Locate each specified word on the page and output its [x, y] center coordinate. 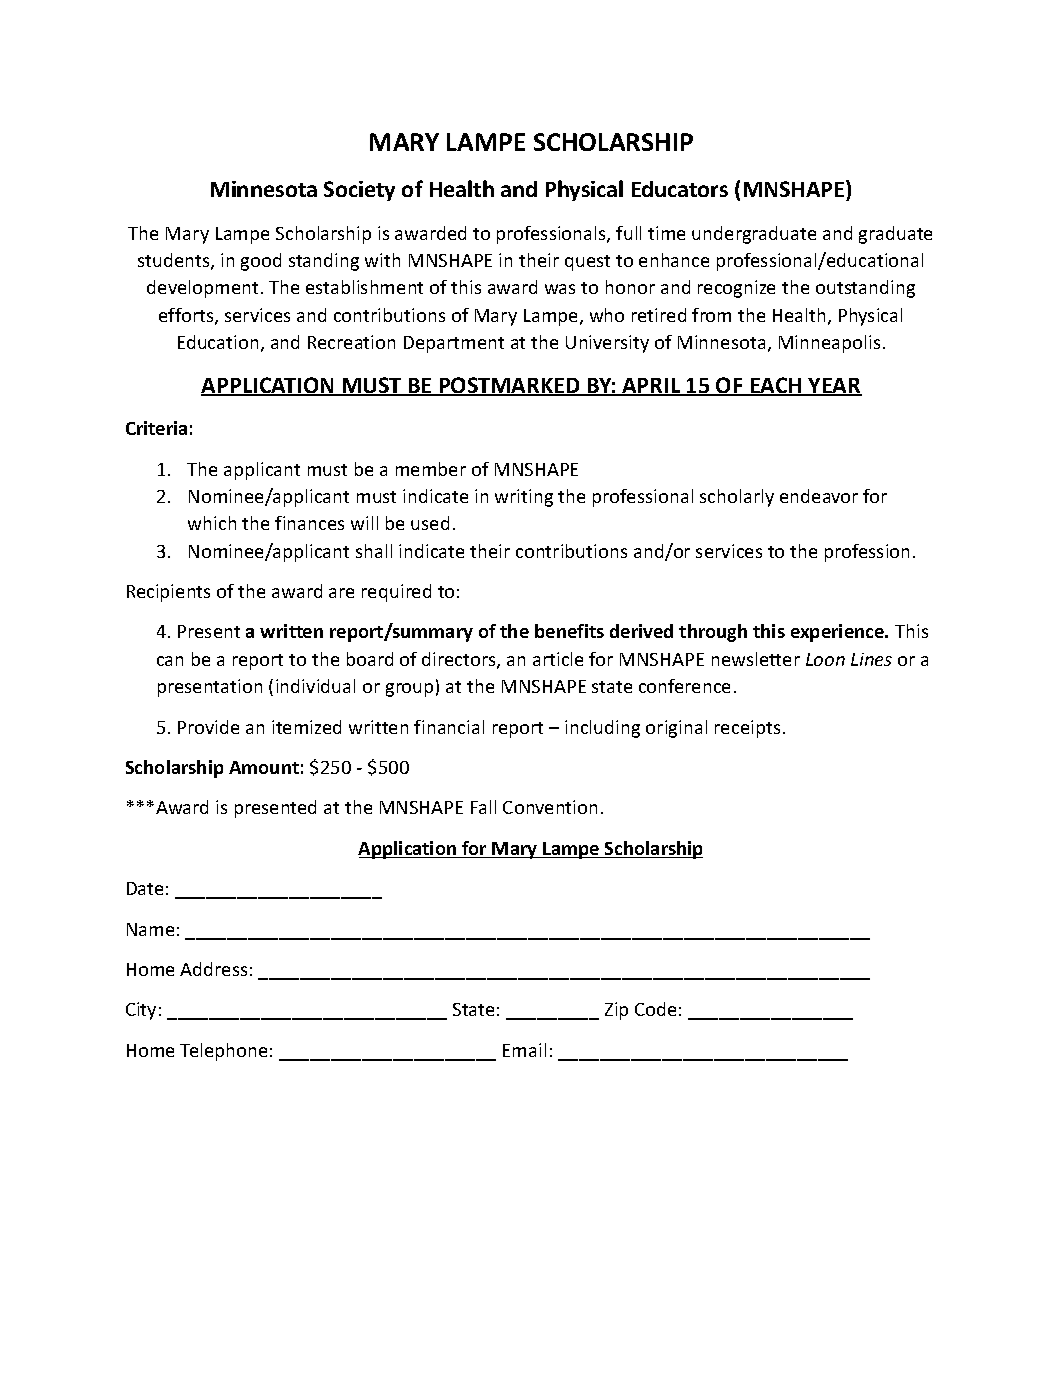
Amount [264, 767]
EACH [776, 386]
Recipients [168, 593]
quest [587, 263]
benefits [569, 631]
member [431, 469]
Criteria [156, 428]
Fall [483, 807]
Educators [680, 189]
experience [838, 633]
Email [524, 1050]
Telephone [223, 1052]
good [261, 262]
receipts [747, 729]
